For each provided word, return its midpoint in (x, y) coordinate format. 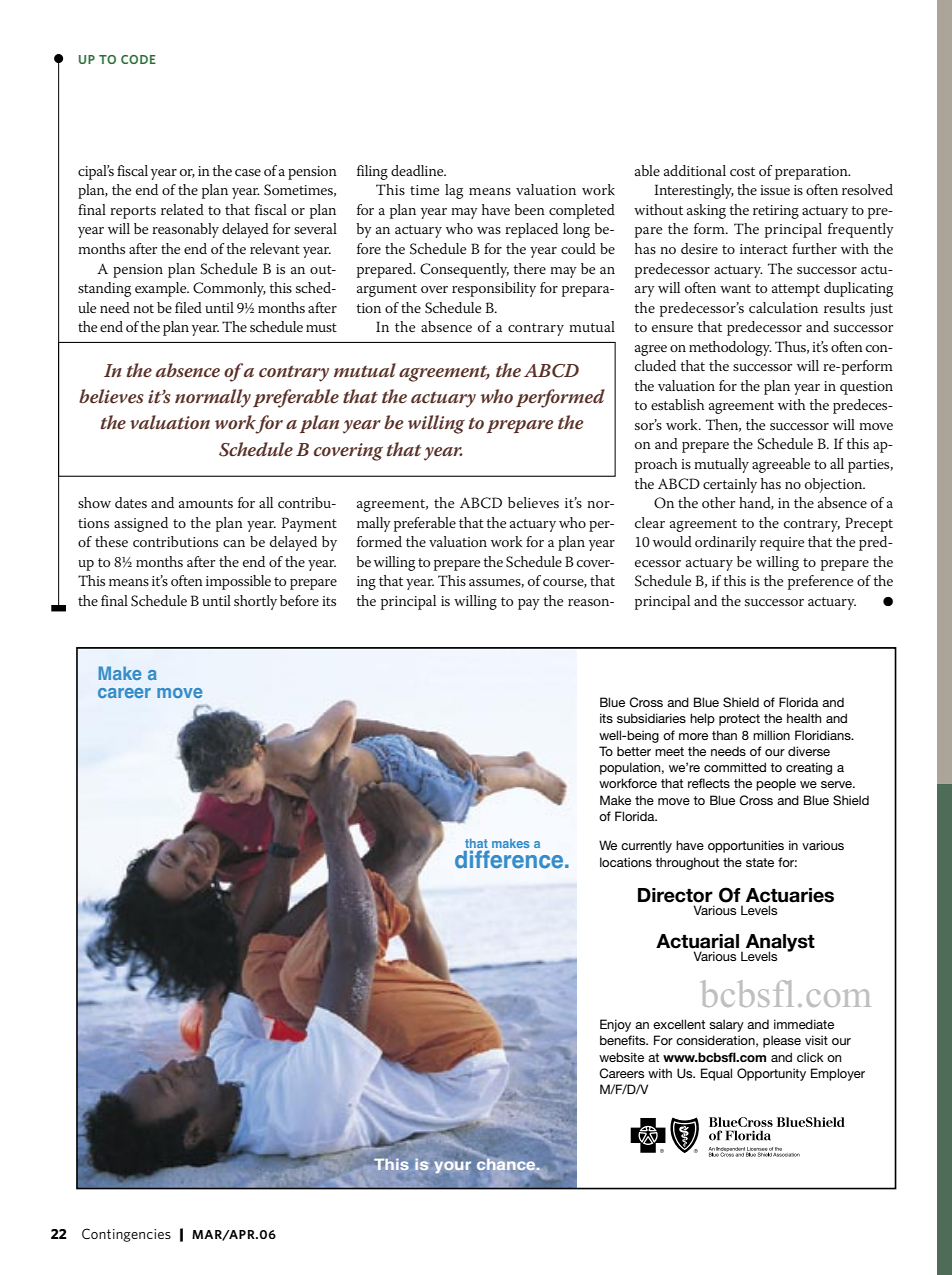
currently (646, 846)
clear (650, 522)
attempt (796, 290)
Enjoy (615, 1025)
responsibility (494, 289)
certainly (730, 485)
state (760, 862)
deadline (418, 170)
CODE (138, 59)
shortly (255, 602)
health (804, 718)
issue (775, 190)
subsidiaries (651, 718)
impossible (238, 582)
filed (188, 307)
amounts (206, 503)
